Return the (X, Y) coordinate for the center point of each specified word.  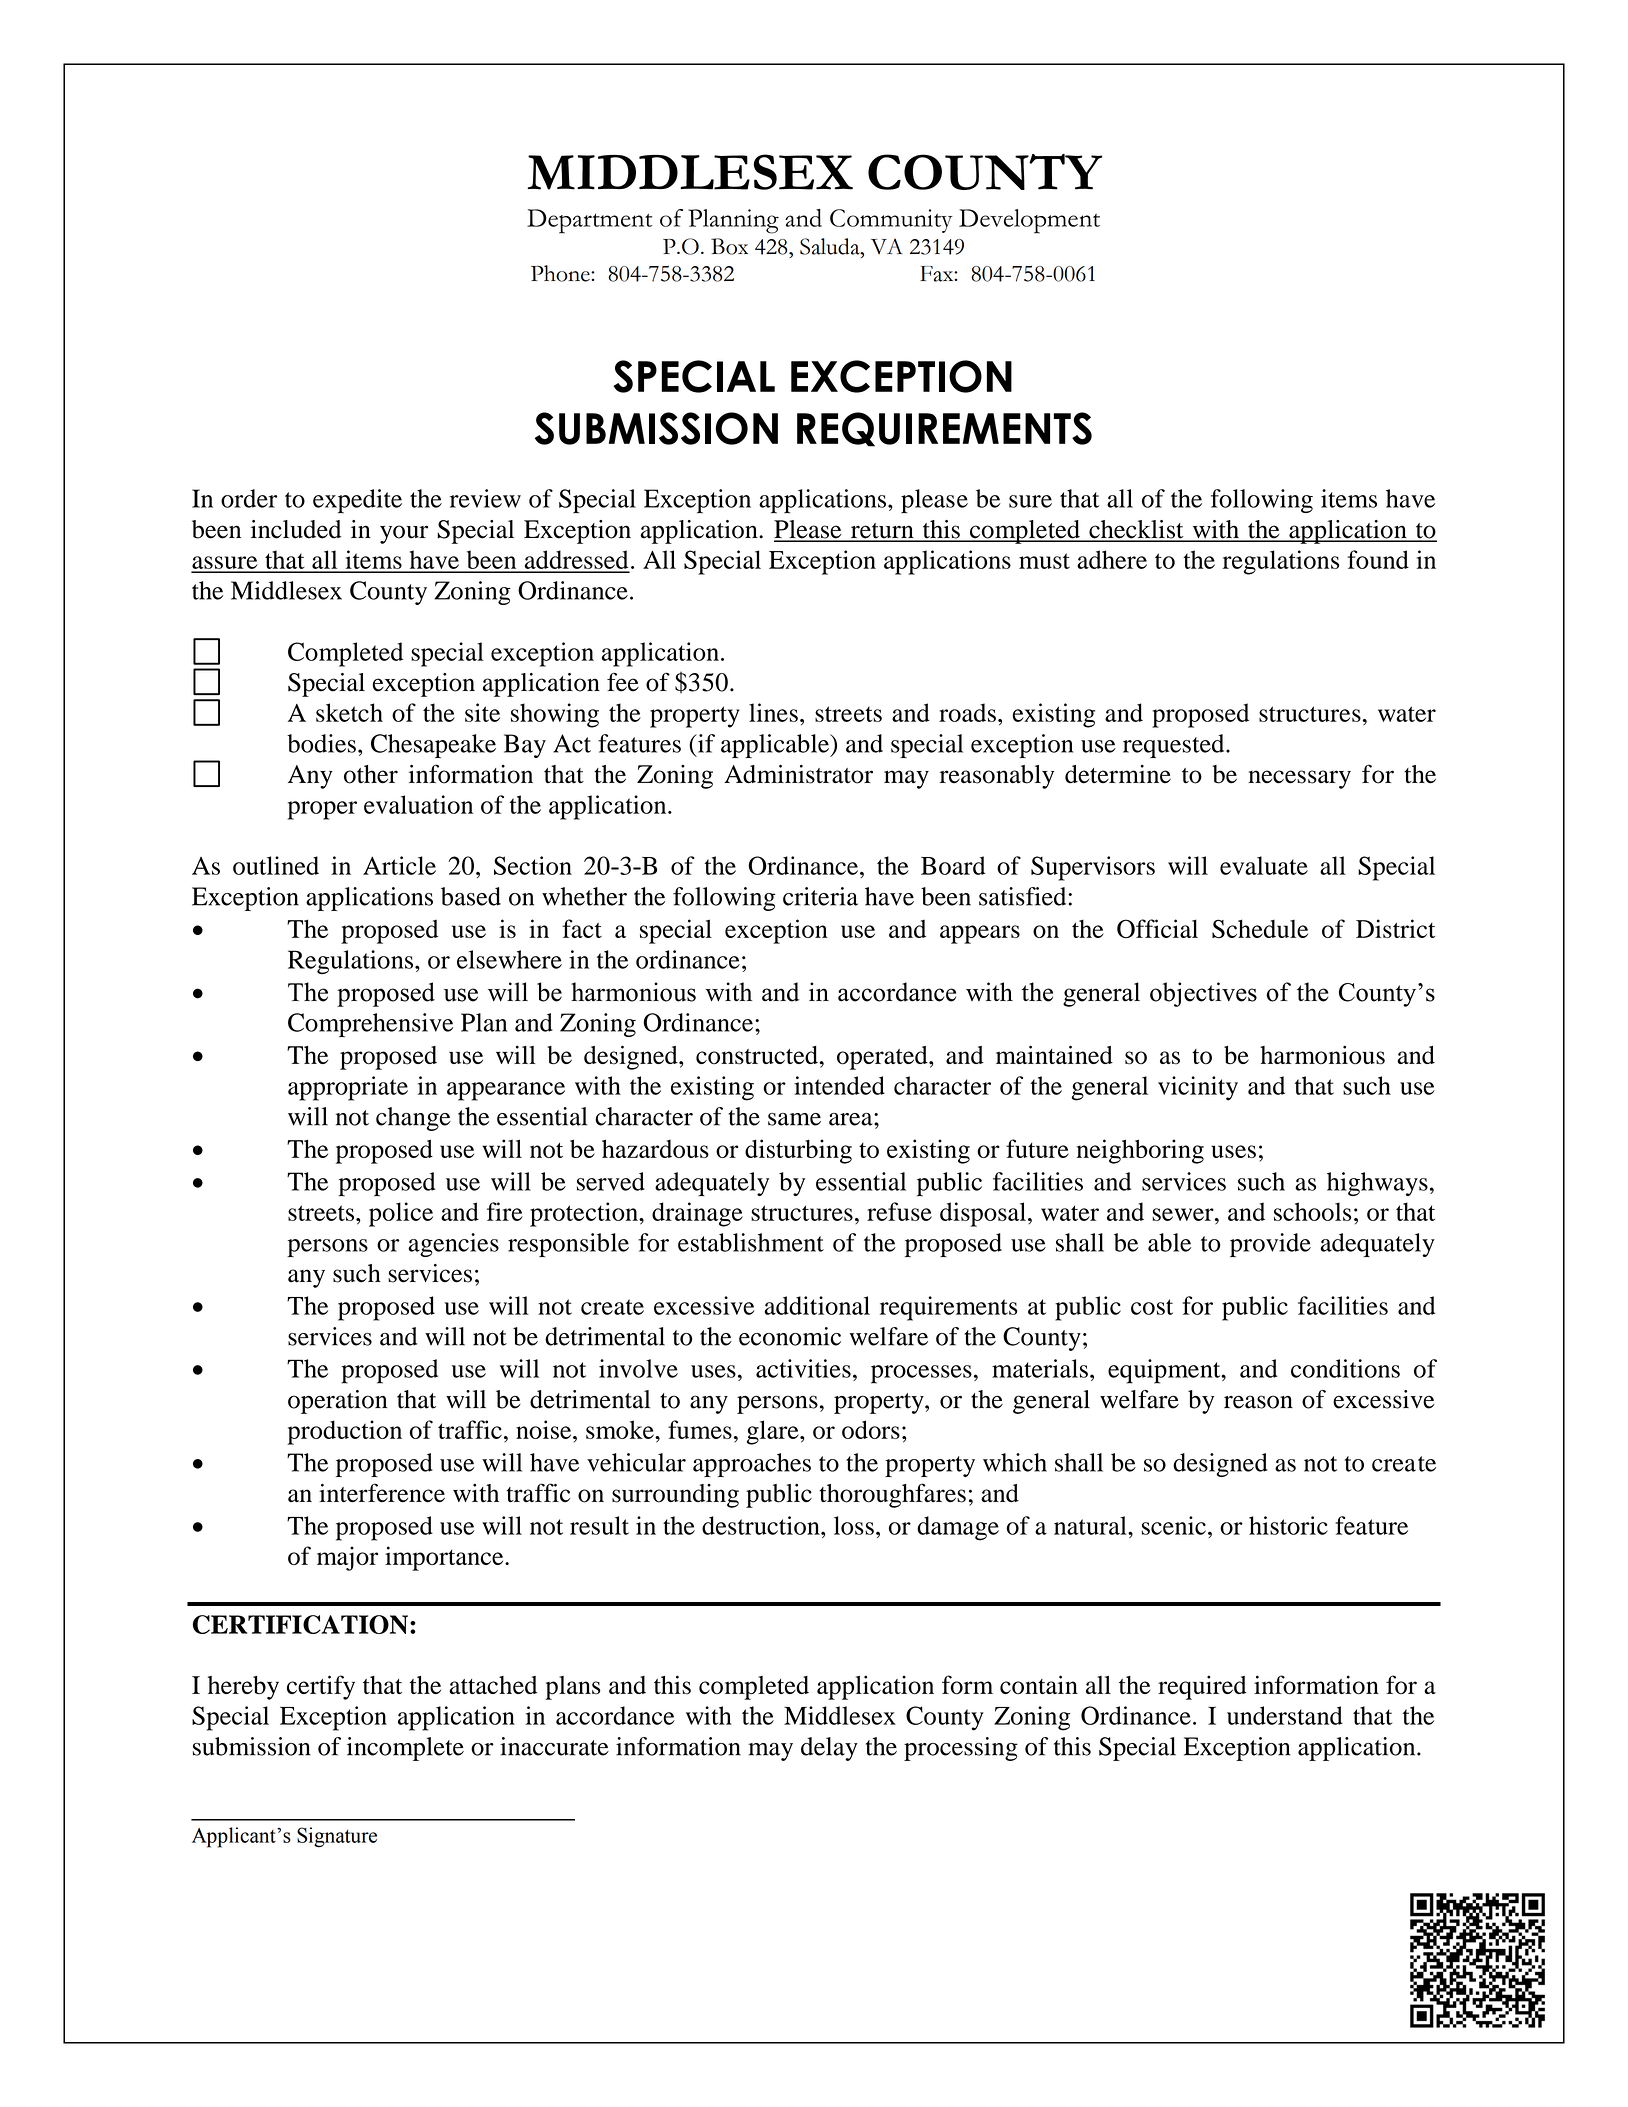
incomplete (405, 1749)
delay (829, 1749)
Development (1029, 221)
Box (729, 246)
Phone (561, 273)
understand (1285, 1715)
